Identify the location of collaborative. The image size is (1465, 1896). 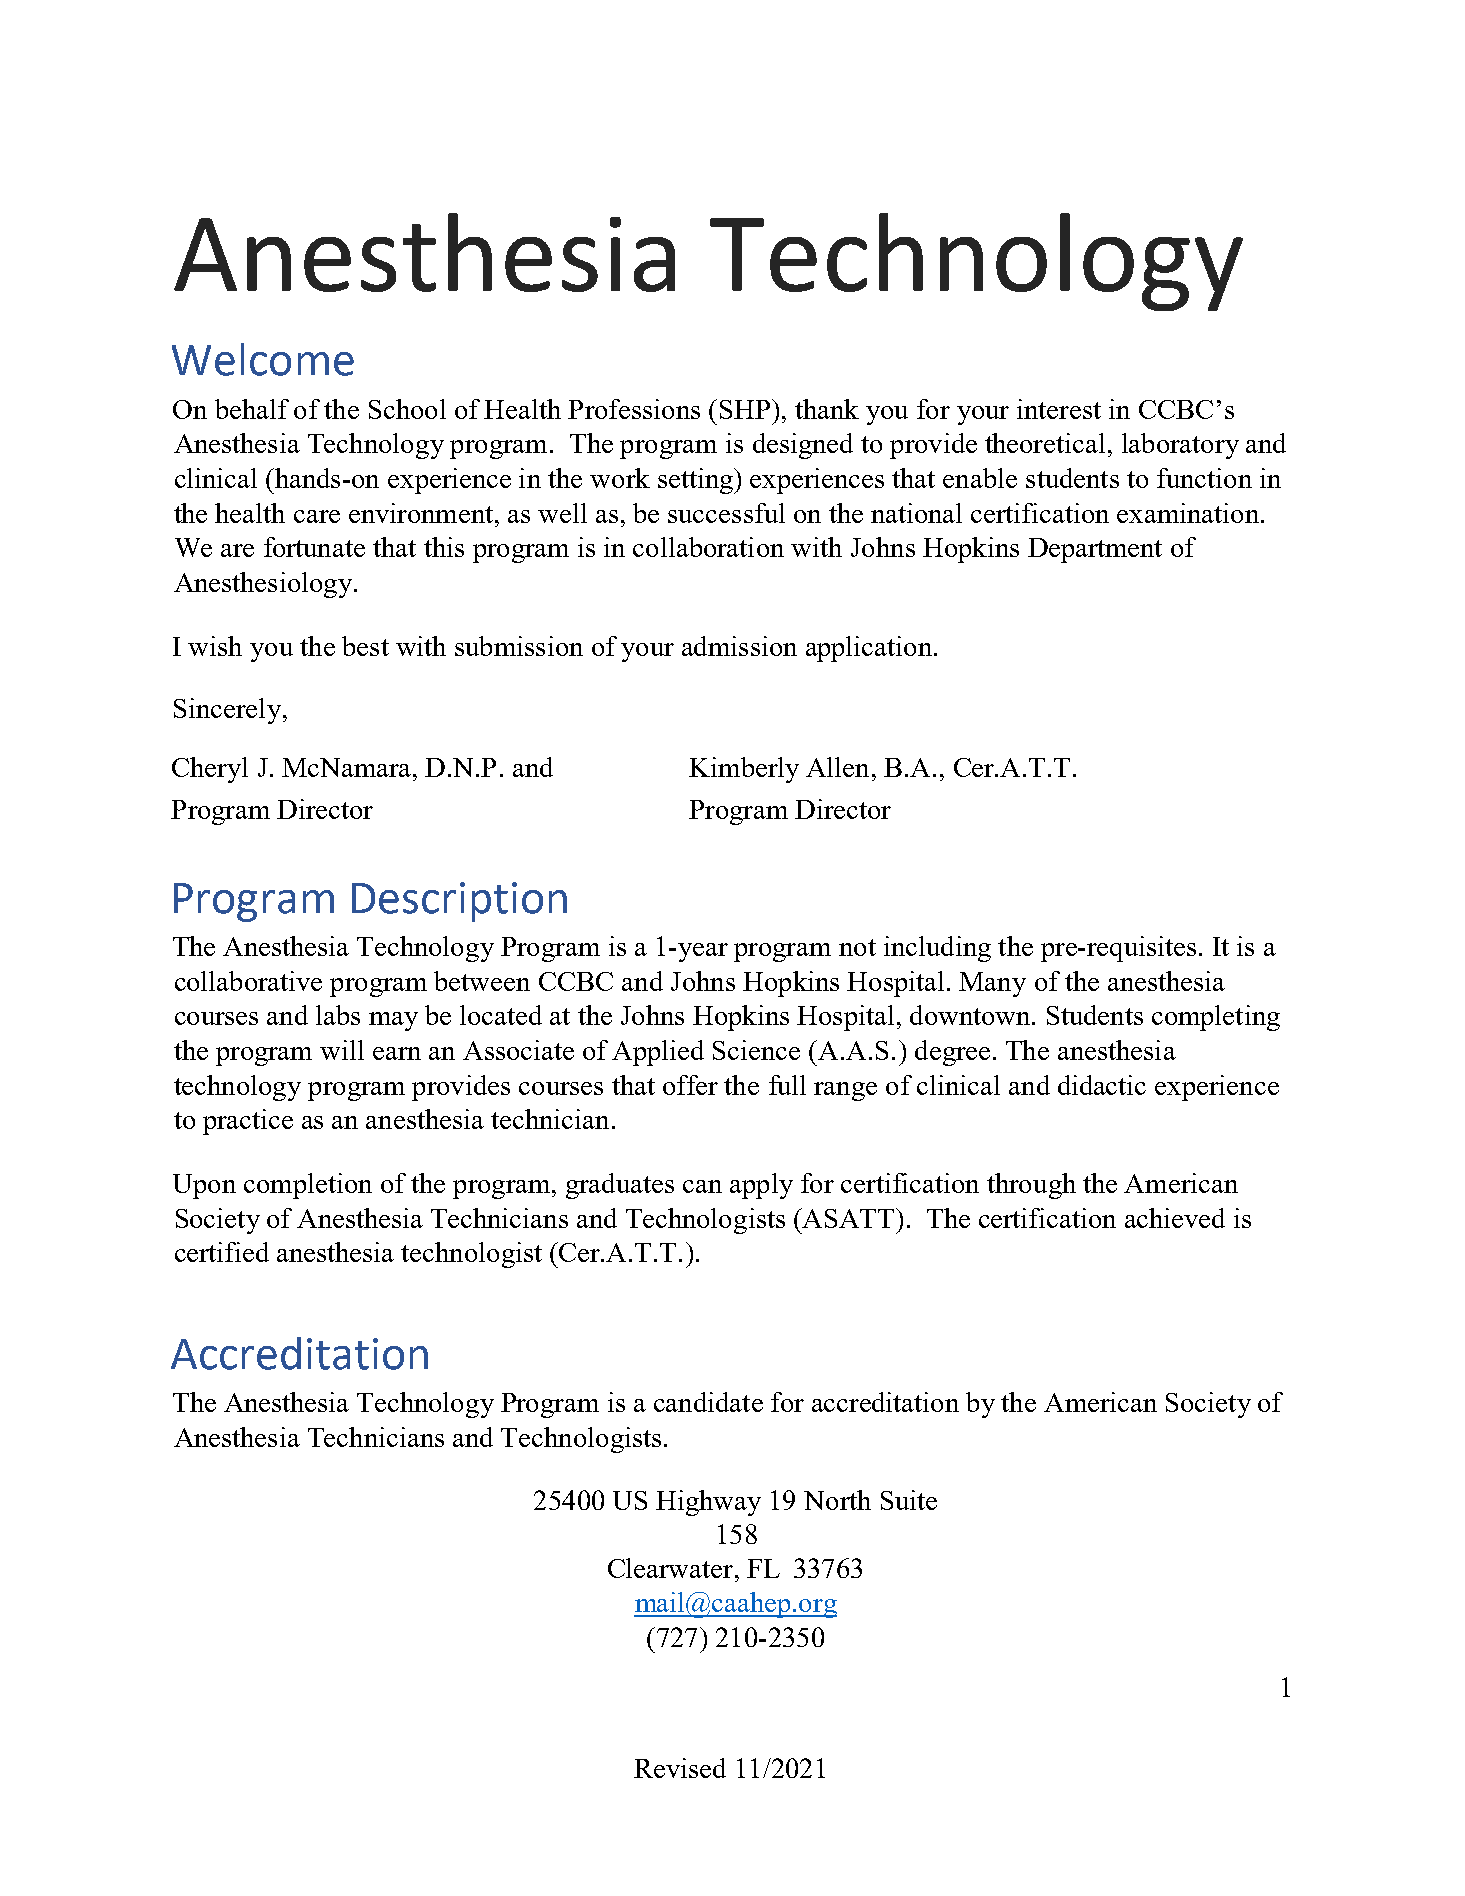
(248, 981).
